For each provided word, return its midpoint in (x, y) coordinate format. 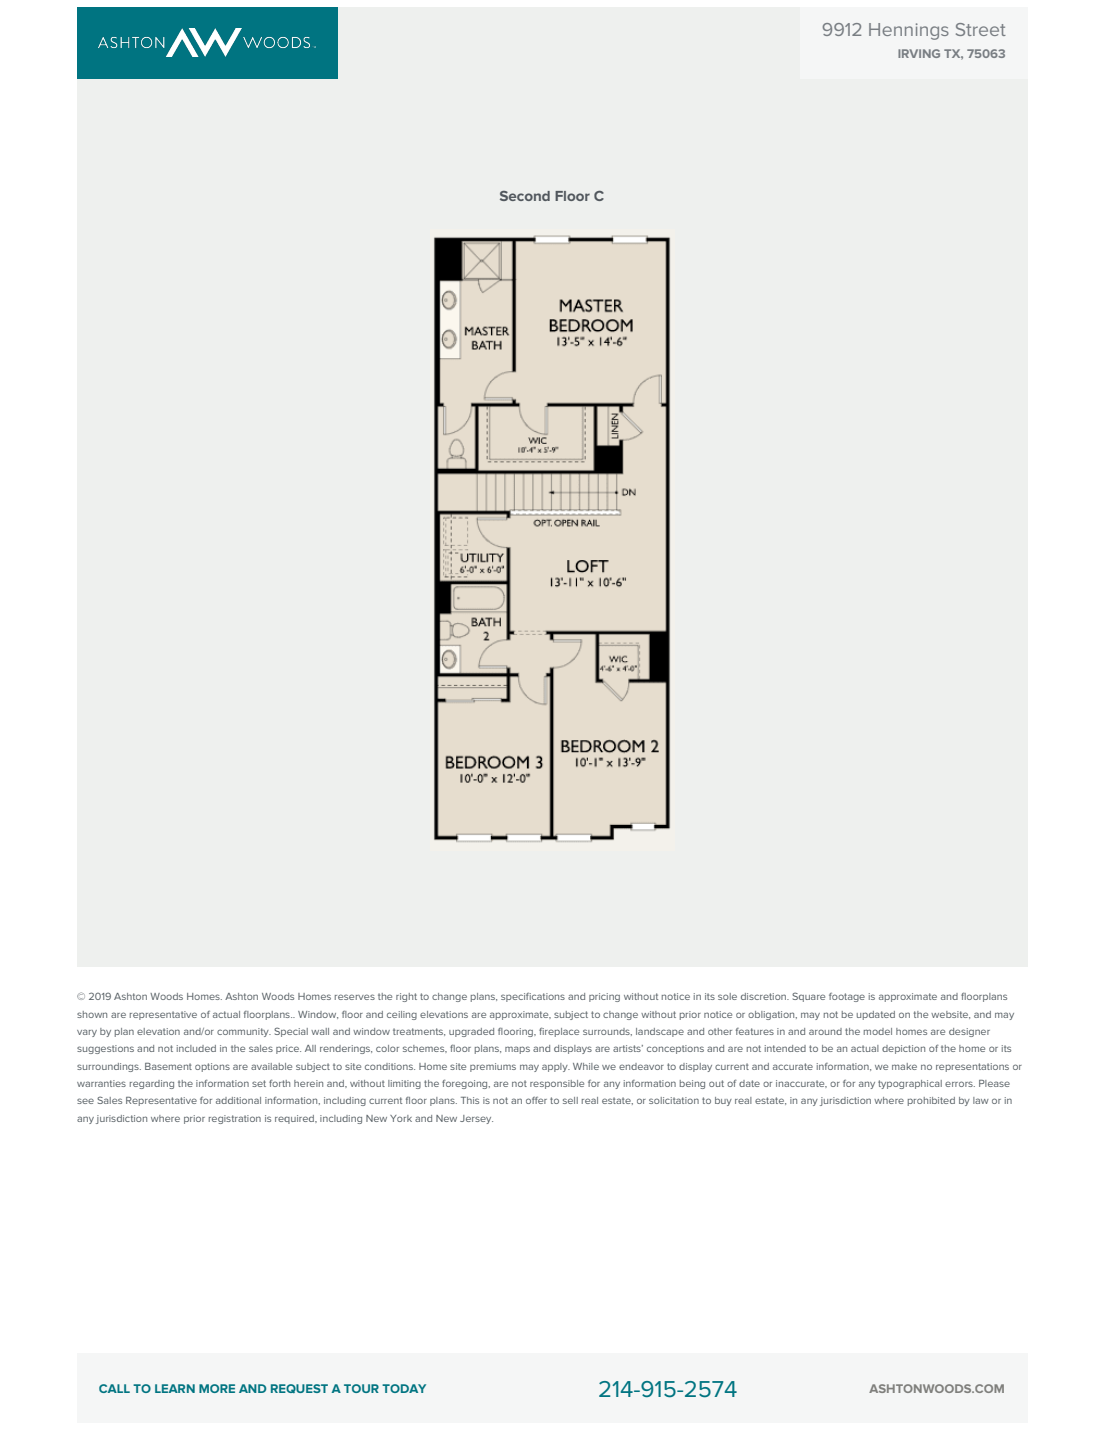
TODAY (404, 1388)
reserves (355, 997)
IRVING (919, 53)
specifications (533, 997)
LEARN (175, 1388)
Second (525, 196)
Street (981, 29)
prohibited (931, 1101)
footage (847, 997)
